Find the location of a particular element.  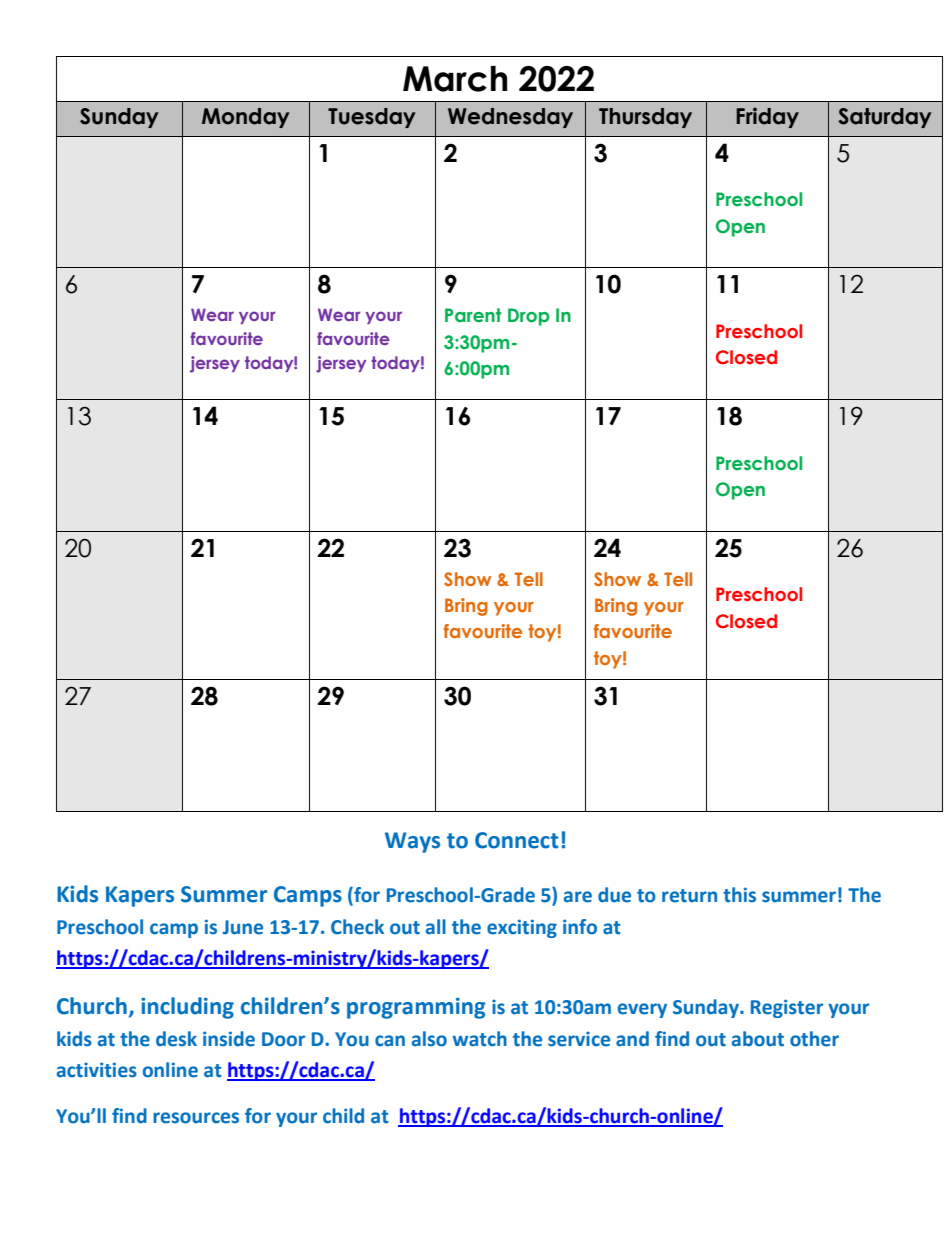

this is located at coordinates (739, 895).
